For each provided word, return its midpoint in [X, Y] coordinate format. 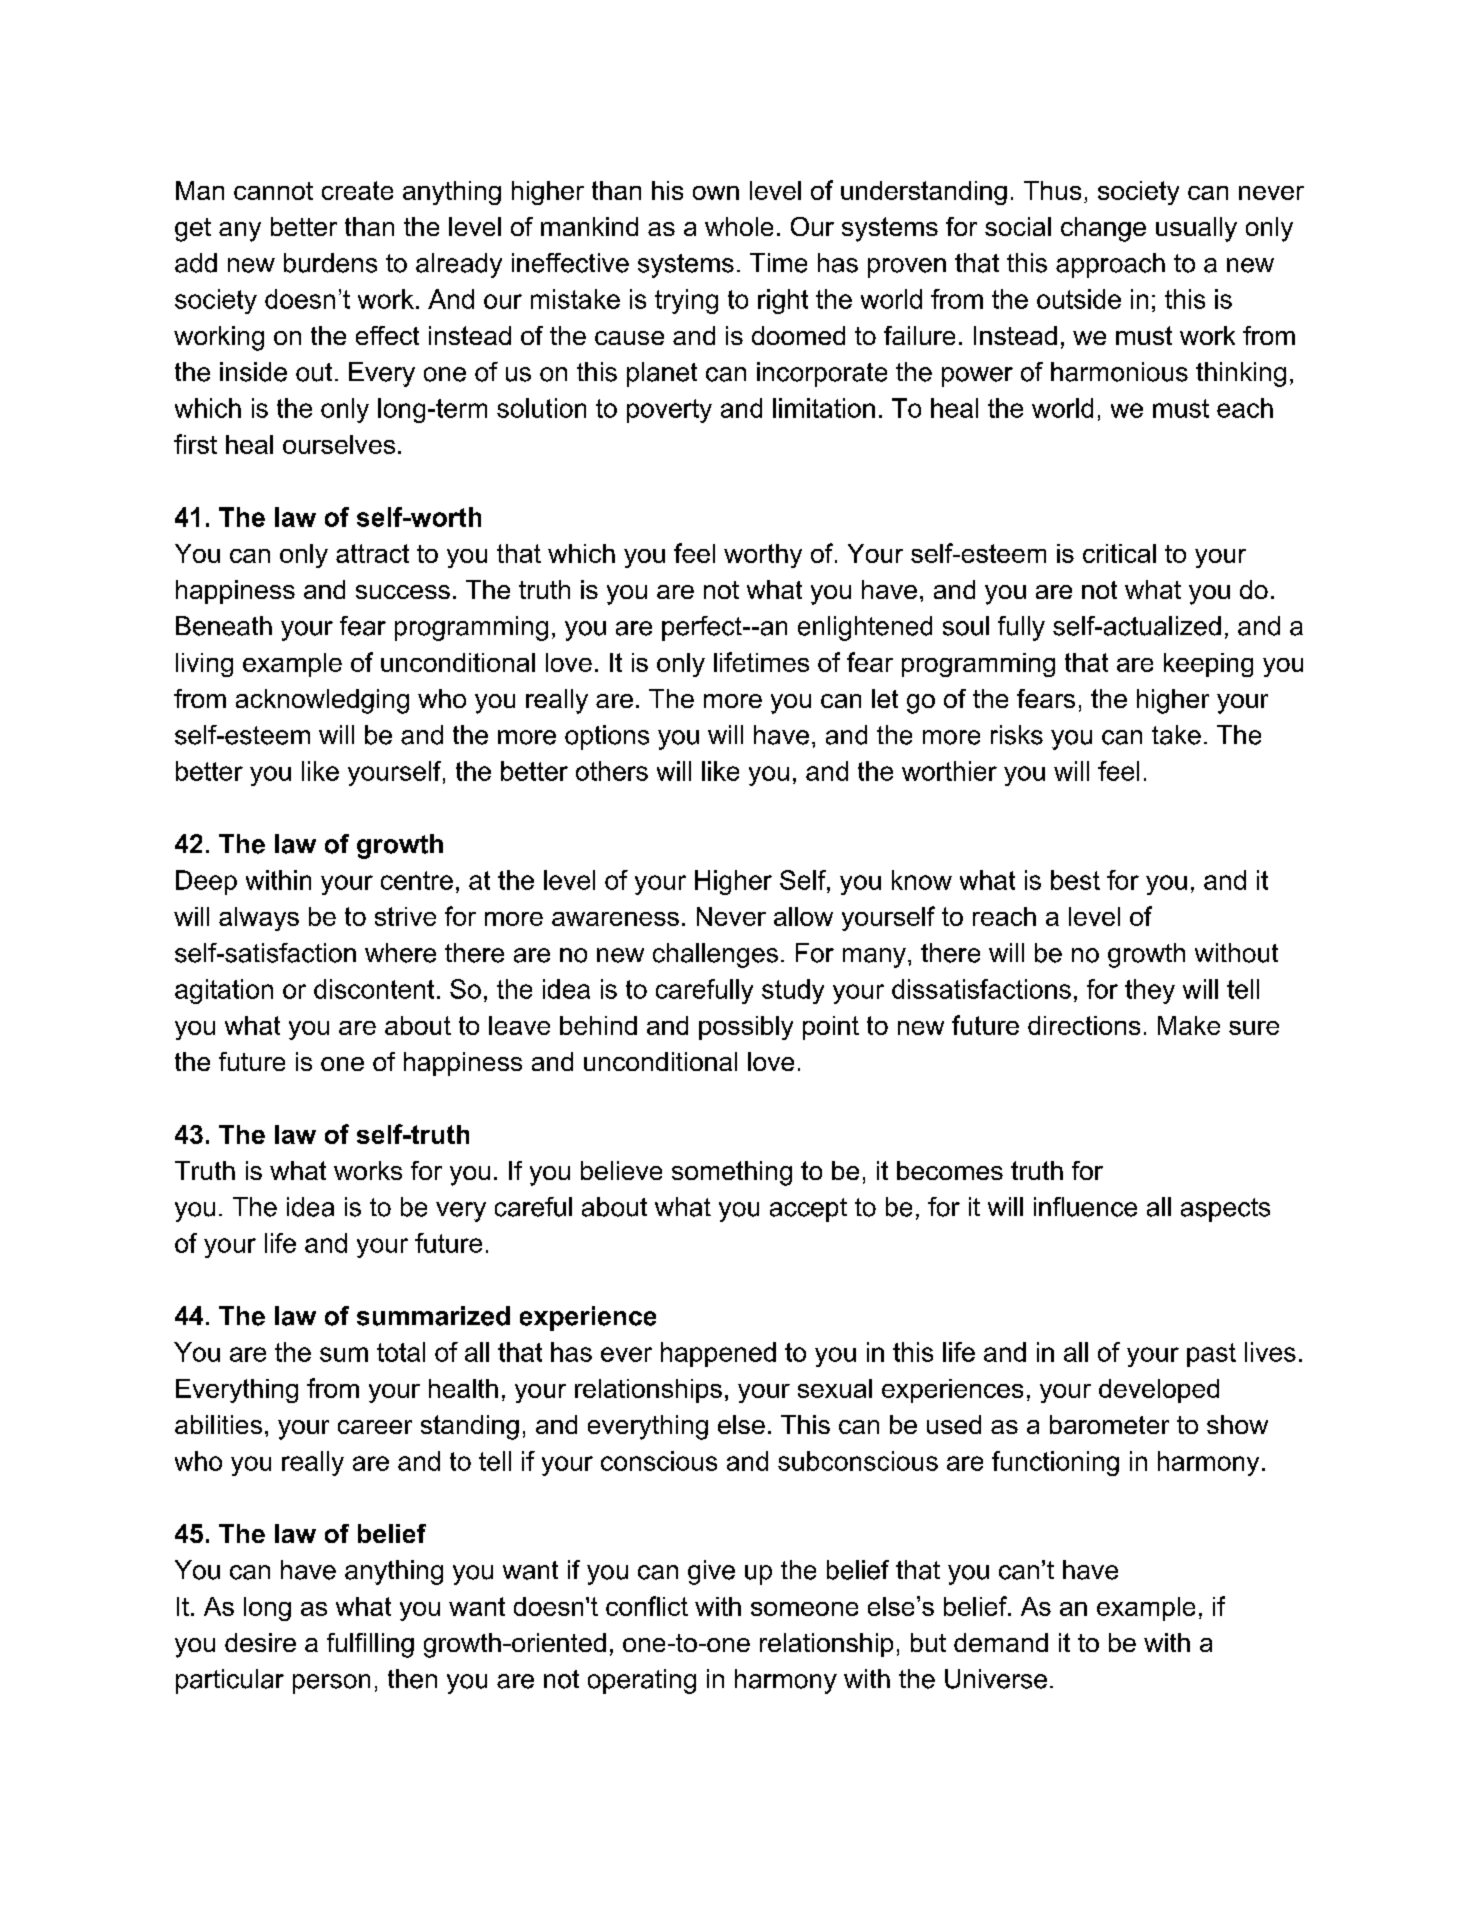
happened [718, 1354]
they [1150, 991]
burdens [330, 263]
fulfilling [370, 1645]
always [259, 919]
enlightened [865, 628]
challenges [715, 955]
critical [1119, 553]
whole [739, 226]
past [1211, 1355]
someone [804, 1609]
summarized [433, 1316]
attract [372, 553]
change [1103, 229]
